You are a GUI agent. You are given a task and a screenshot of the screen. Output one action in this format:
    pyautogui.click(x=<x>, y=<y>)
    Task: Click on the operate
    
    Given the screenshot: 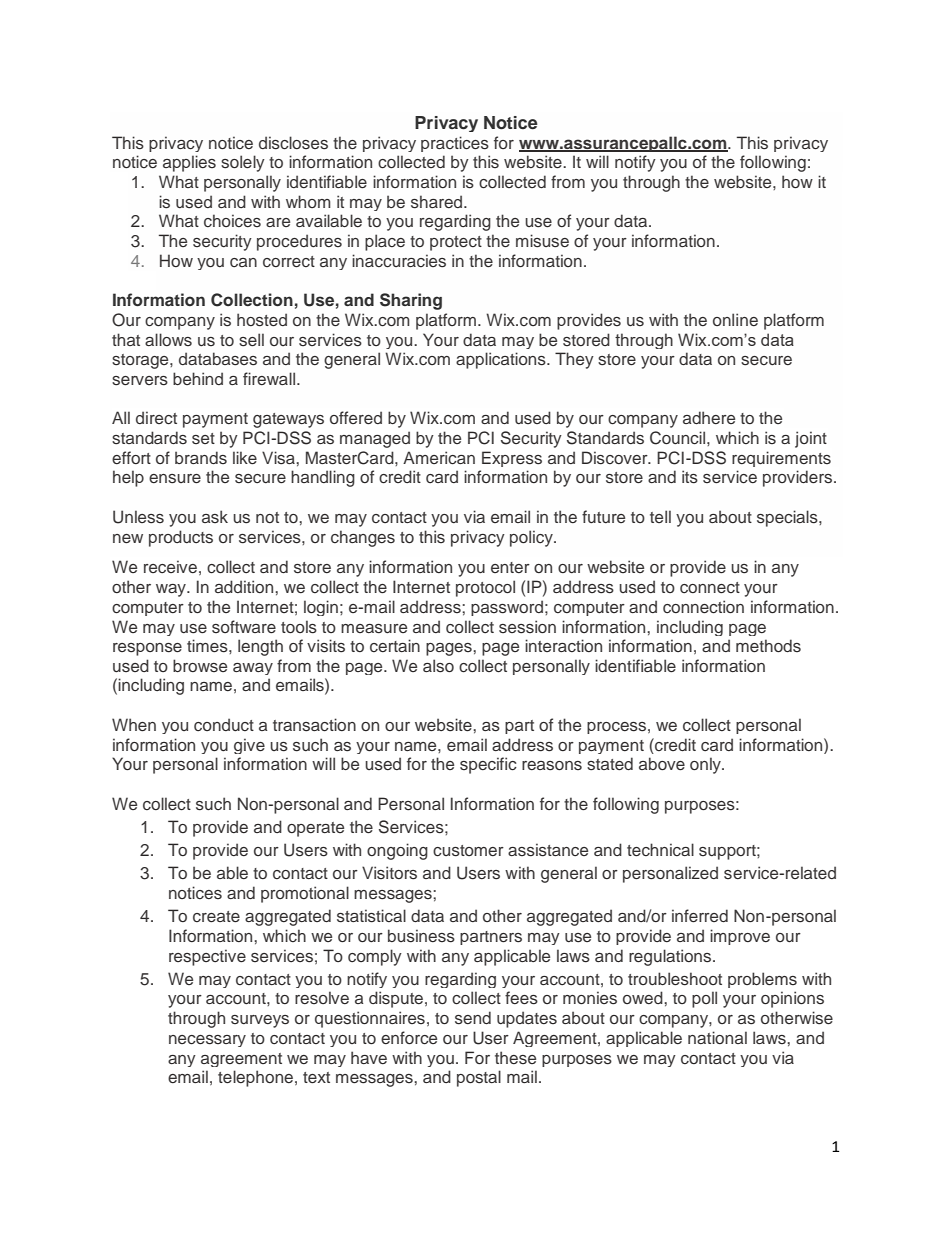 What is the action you would take?
    pyautogui.click(x=315, y=829)
